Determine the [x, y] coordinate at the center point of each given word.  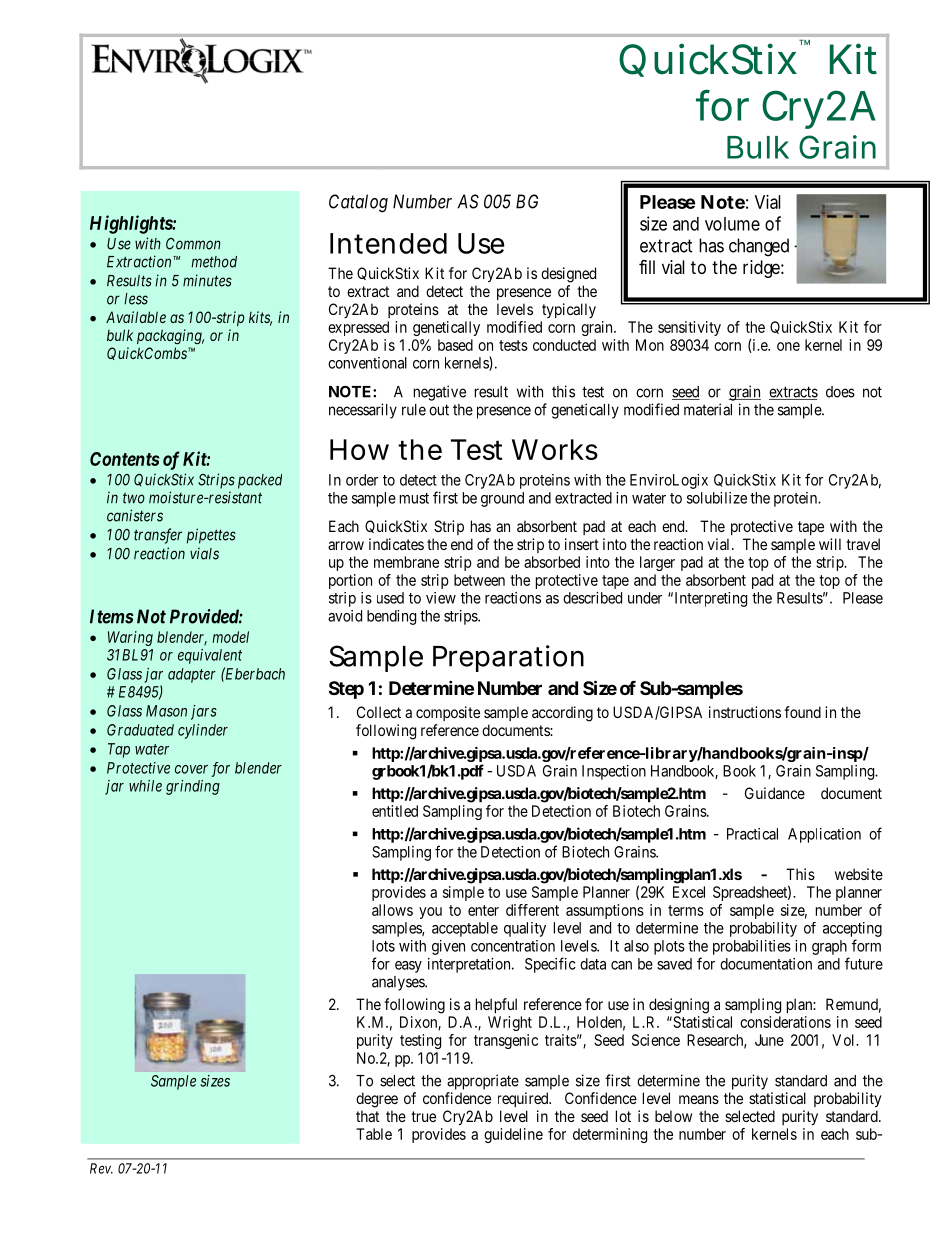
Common [193, 244]
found [802, 712]
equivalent [210, 656]
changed [759, 247]
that [367, 1116]
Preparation [508, 658]
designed [568, 275]
